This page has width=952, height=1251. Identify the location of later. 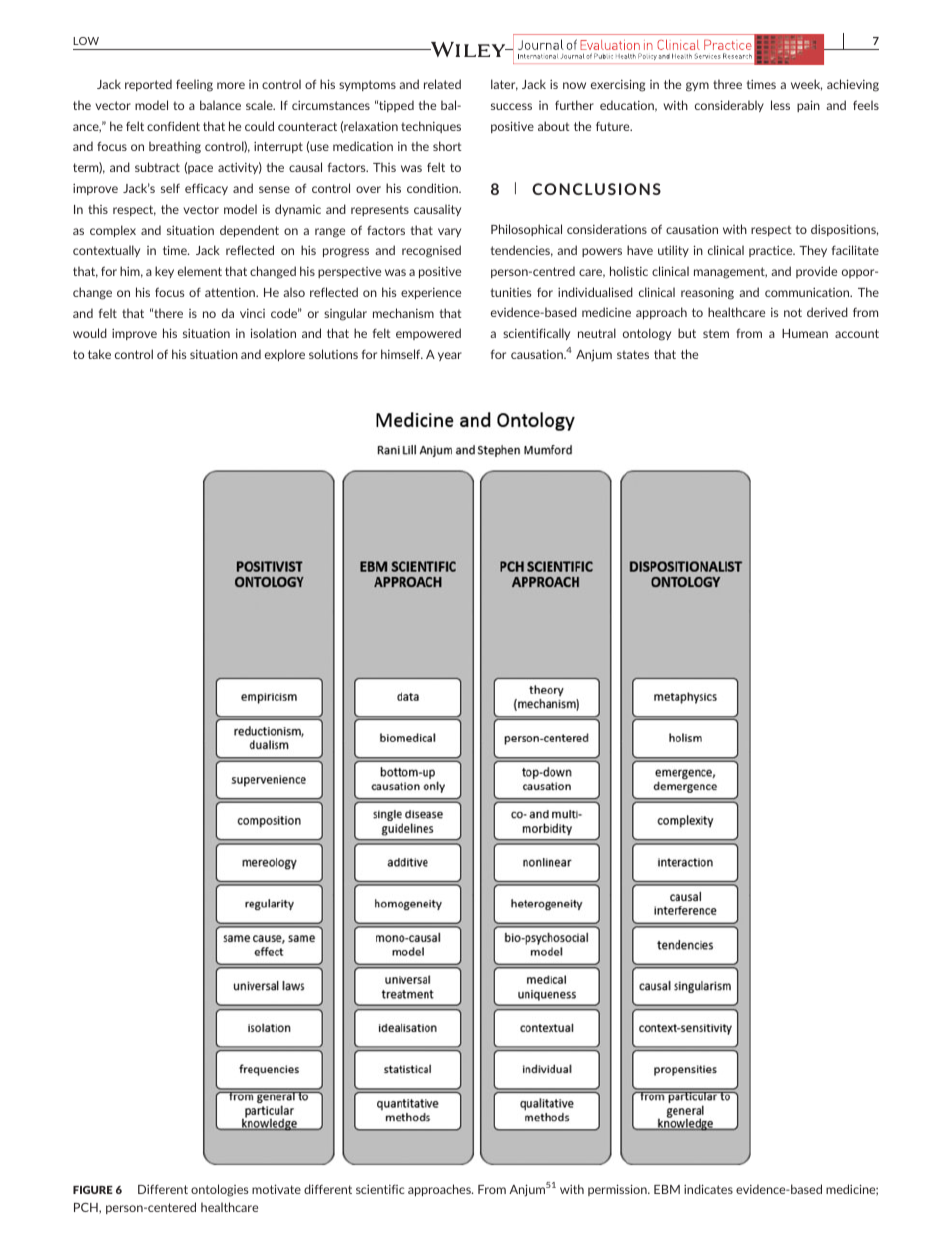
(504, 85).
